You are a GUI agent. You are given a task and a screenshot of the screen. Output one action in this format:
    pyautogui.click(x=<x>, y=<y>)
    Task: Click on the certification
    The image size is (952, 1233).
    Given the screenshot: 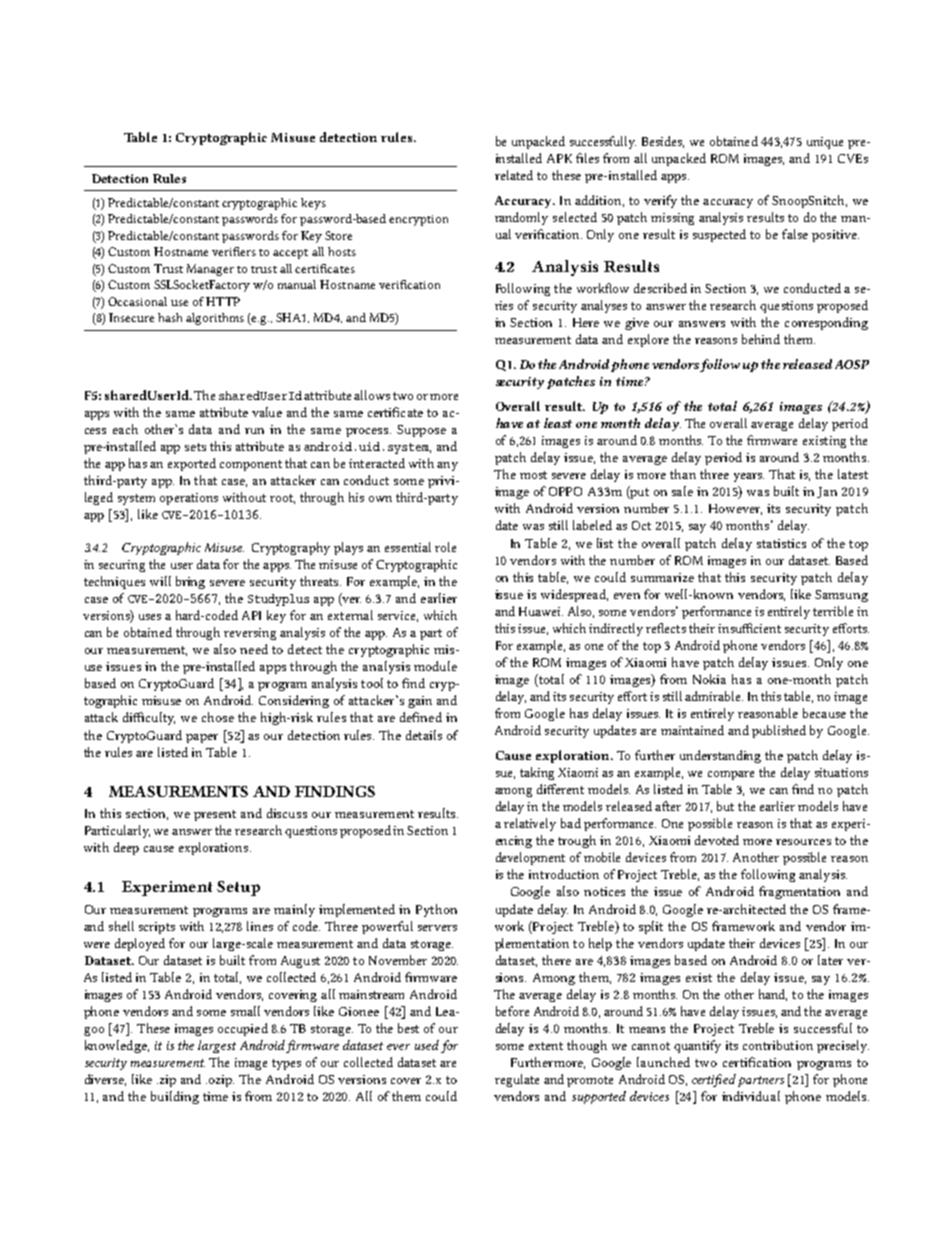 What is the action you would take?
    pyautogui.click(x=757, y=1062)
